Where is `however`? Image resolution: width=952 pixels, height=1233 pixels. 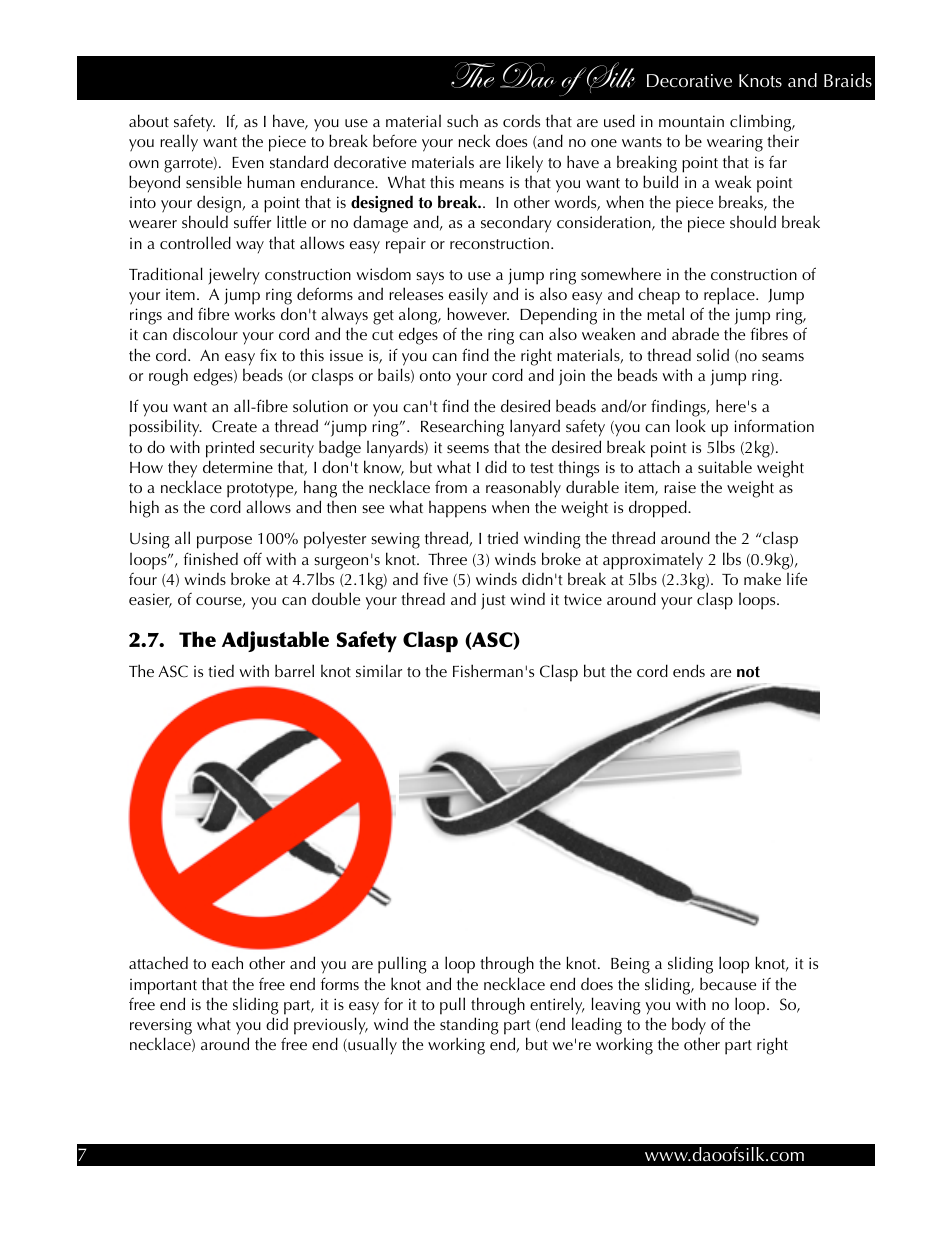 however is located at coordinates (478, 313).
